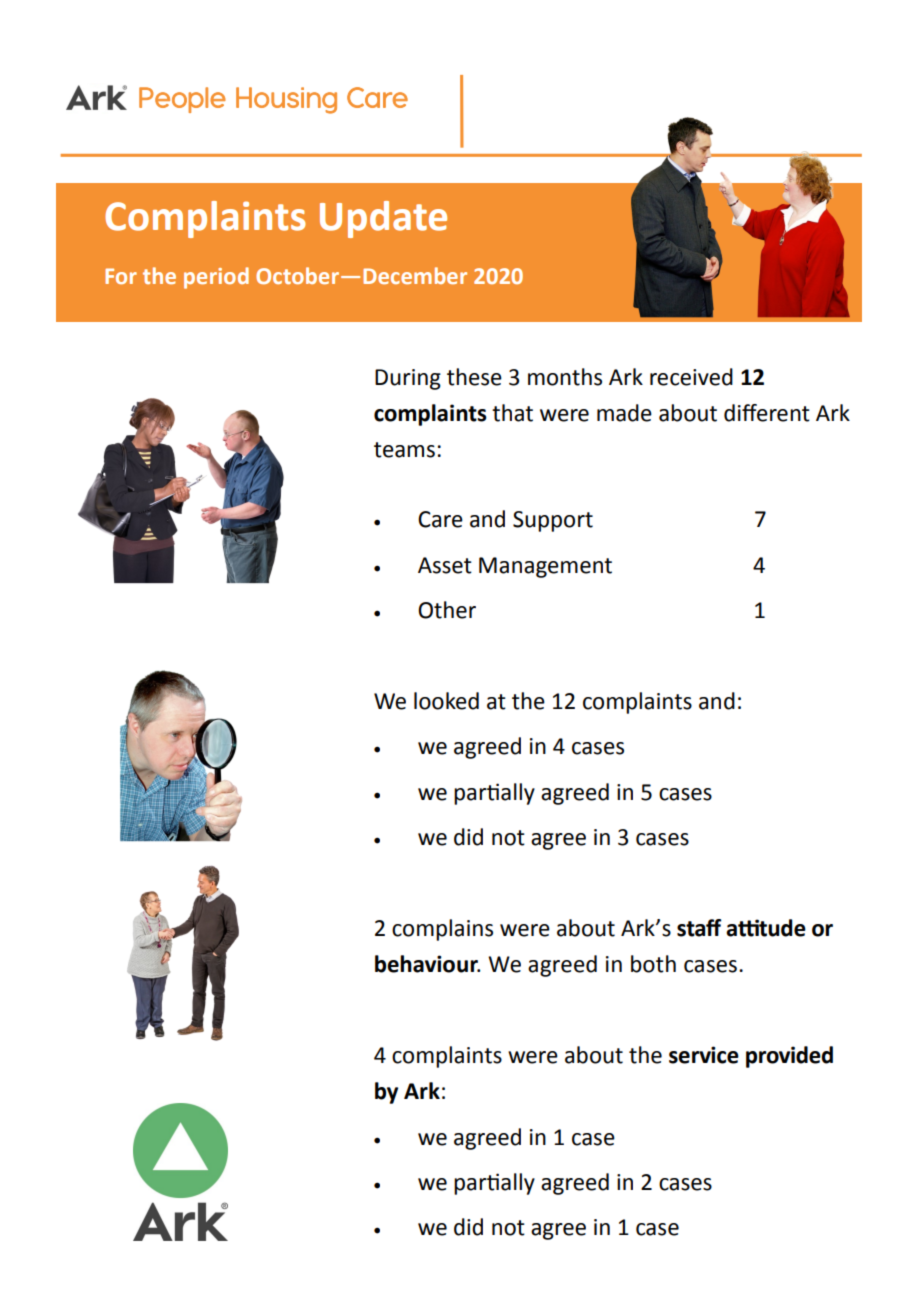 The height and width of the screenshot is (1308, 924). What do you see at coordinates (447, 610) in the screenshot?
I see `Other` at bounding box center [447, 610].
